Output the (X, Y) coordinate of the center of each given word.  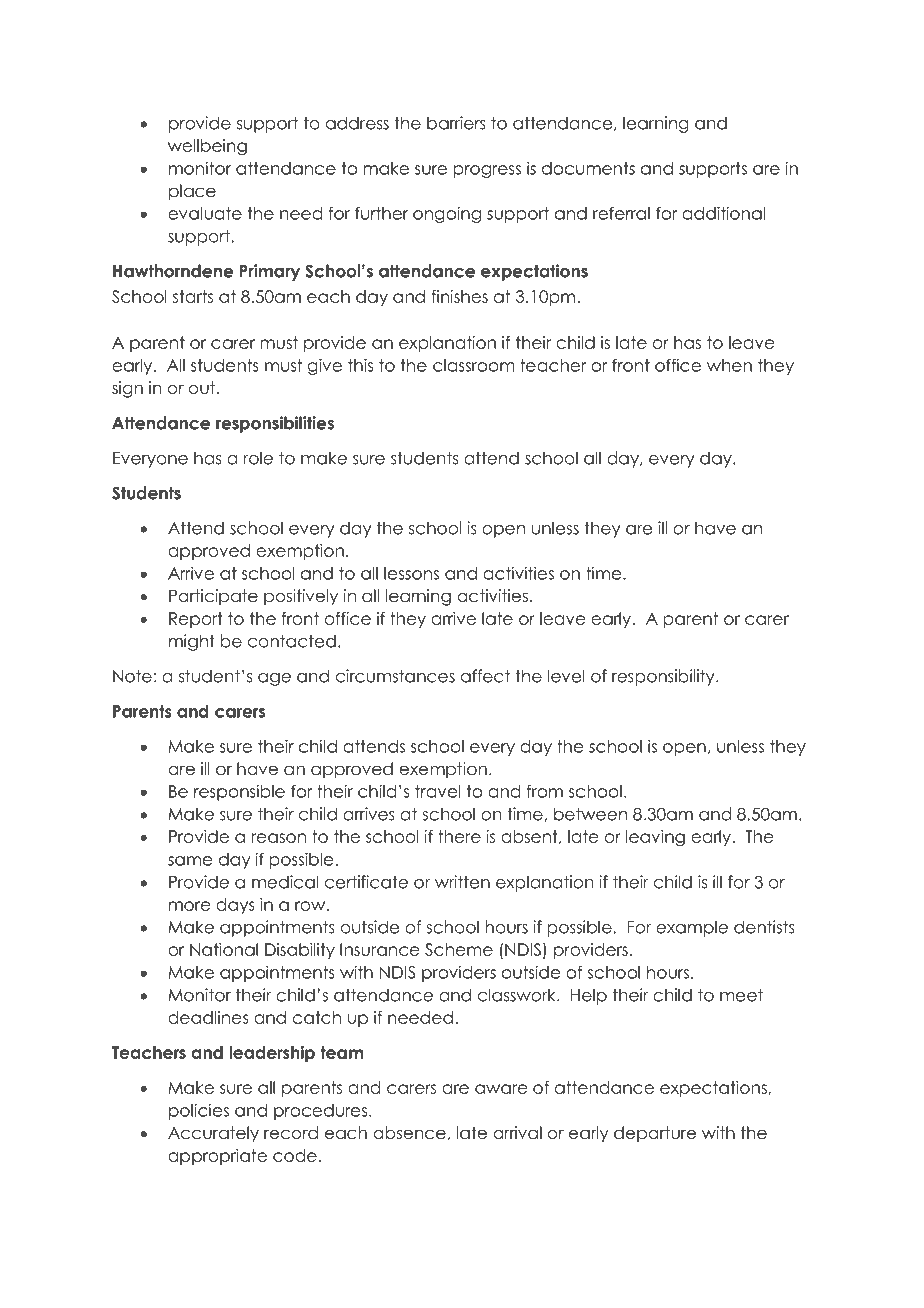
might (192, 642)
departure (655, 1134)
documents (588, 168)
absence (409, 1133)
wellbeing (207, 147)
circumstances (395, 676)
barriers (456, 123)
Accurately (213, 1134)
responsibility (664, 677)
